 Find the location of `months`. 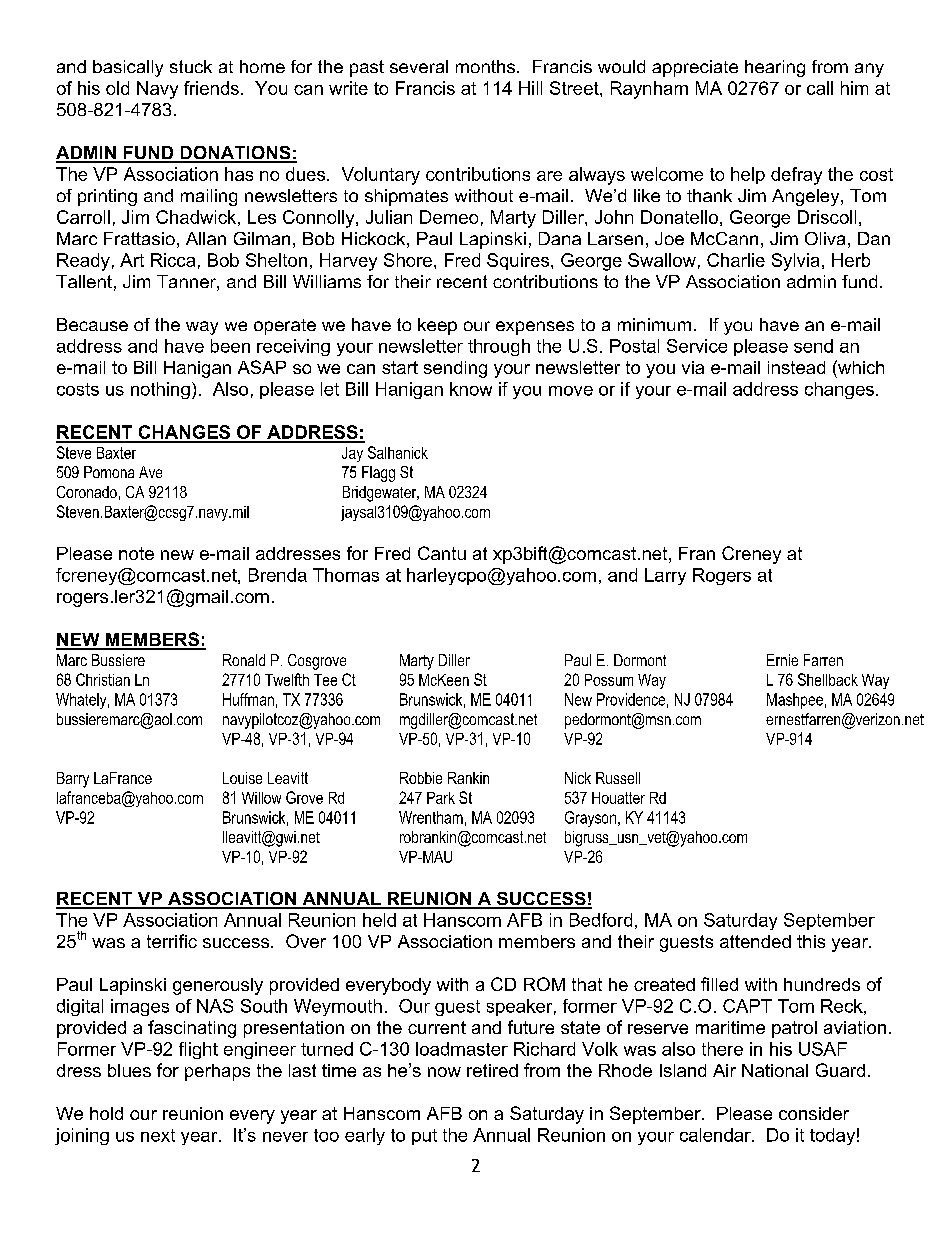

months is located at coordinates (485, 66).
